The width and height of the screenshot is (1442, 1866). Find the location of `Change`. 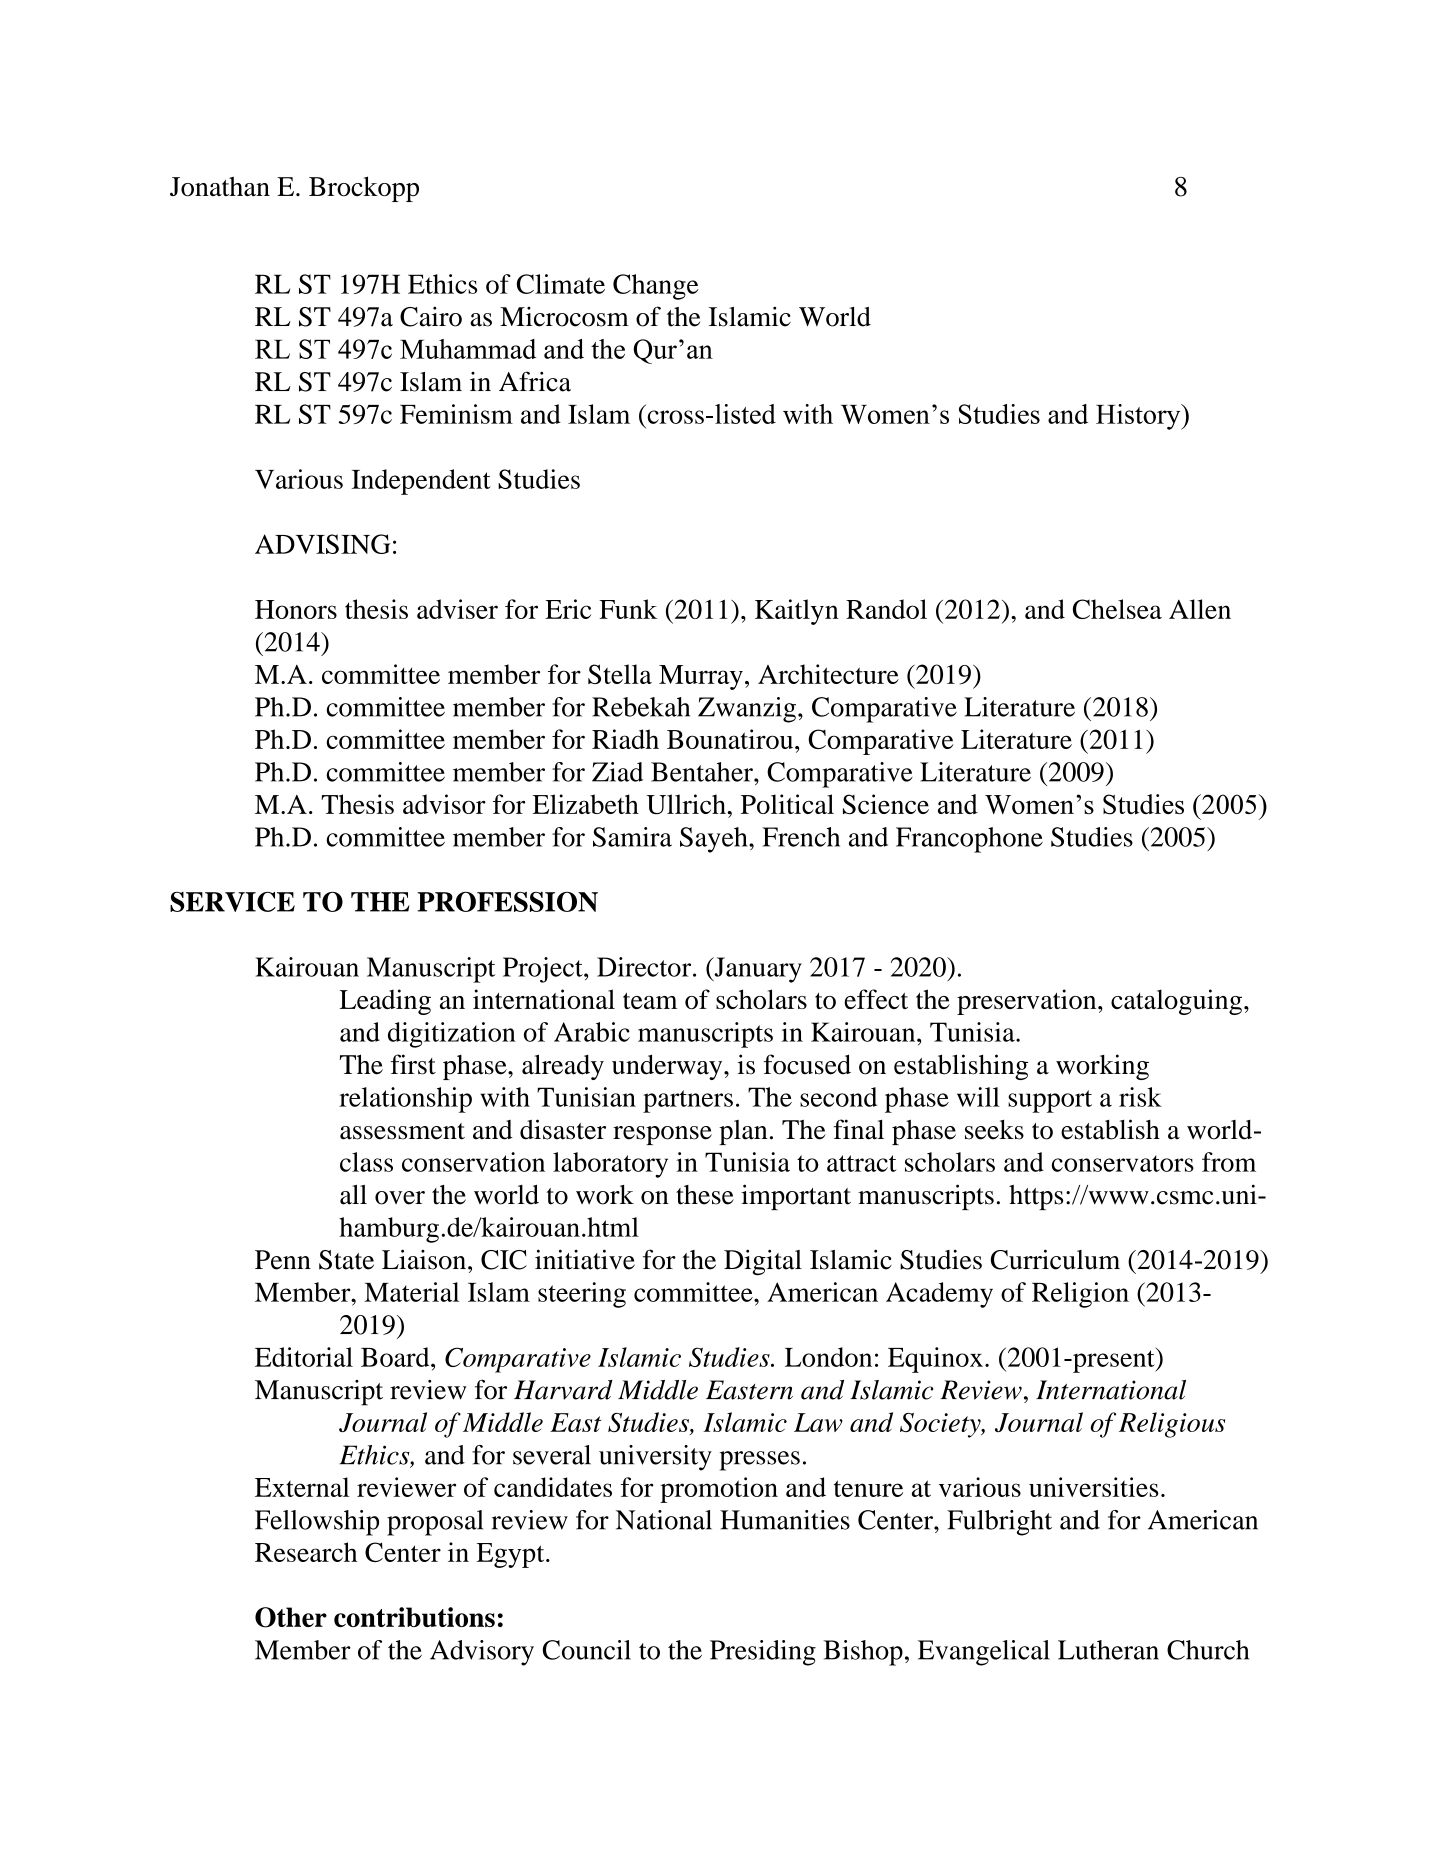

Change is located at coordinates (656, 287).
